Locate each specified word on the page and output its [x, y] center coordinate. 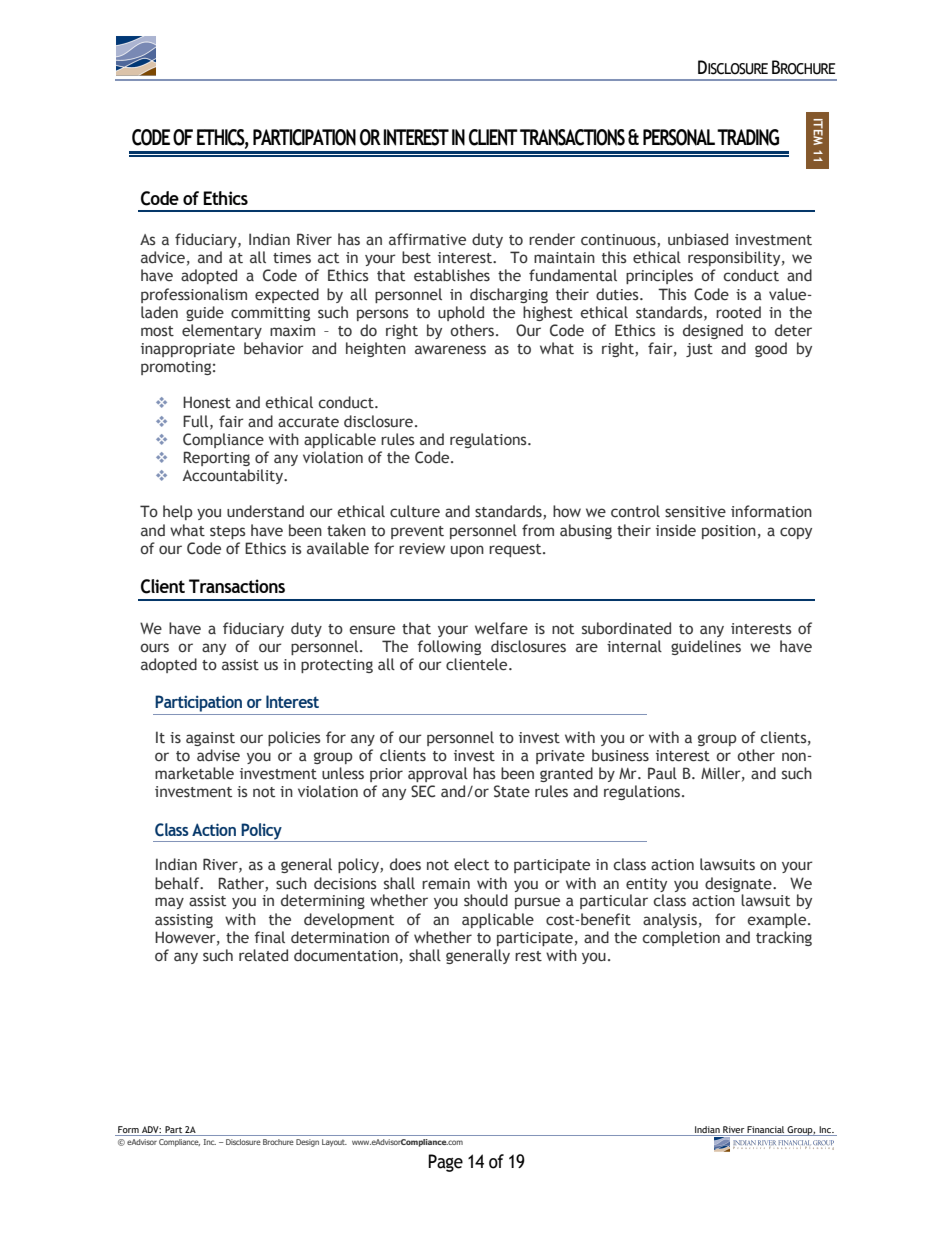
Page [445, 1163]
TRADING [748, 137]
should [486, 900]
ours [154, 648]
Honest [207, 402]
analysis [670, 920]
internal [634, 646]
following [449, 647]
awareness [450, 350]
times [292, 258]
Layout [334, 1143]
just [699, 350]
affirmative [427, 239]
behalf [178, 883]
